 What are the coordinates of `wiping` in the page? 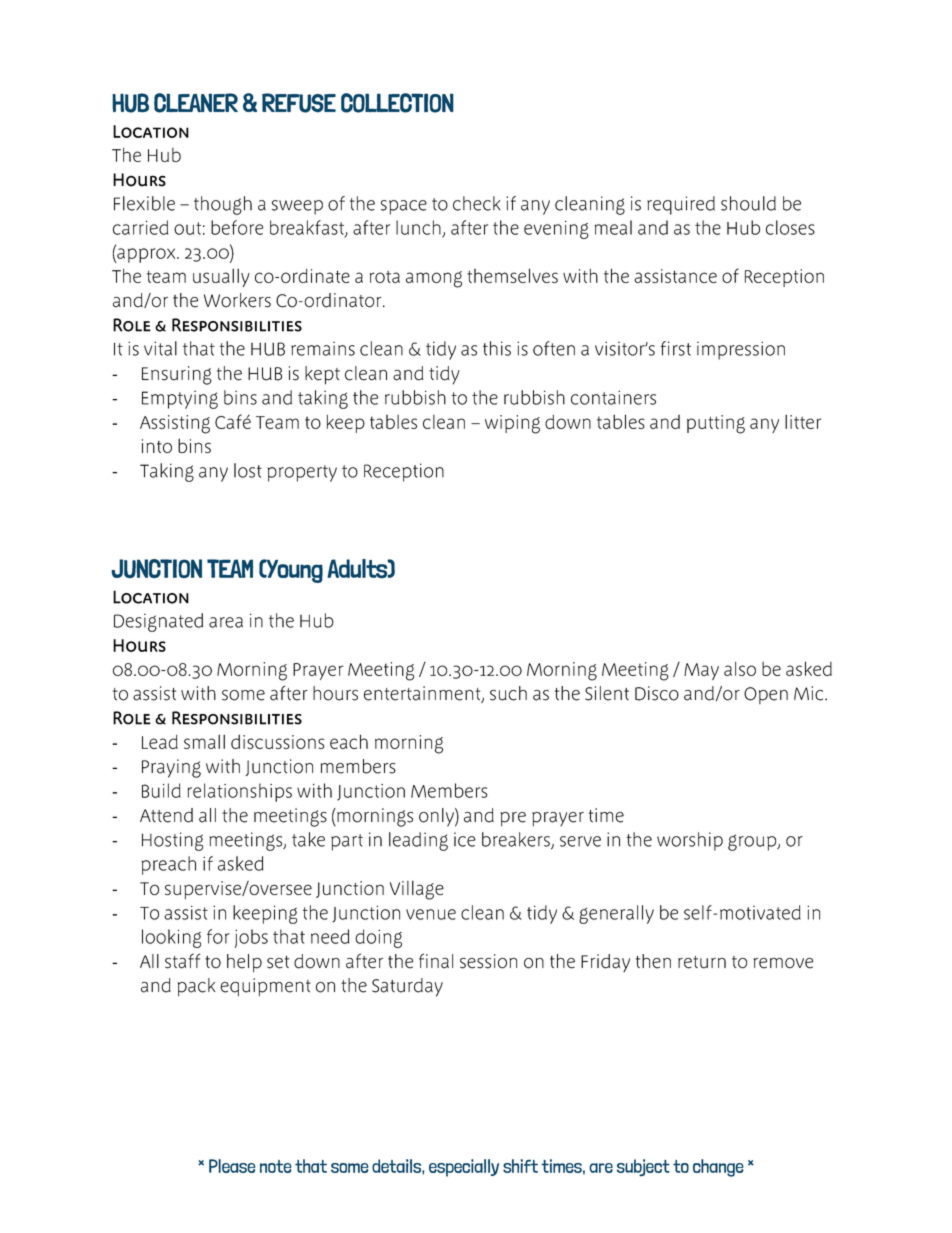 It's located at (512, 424).
